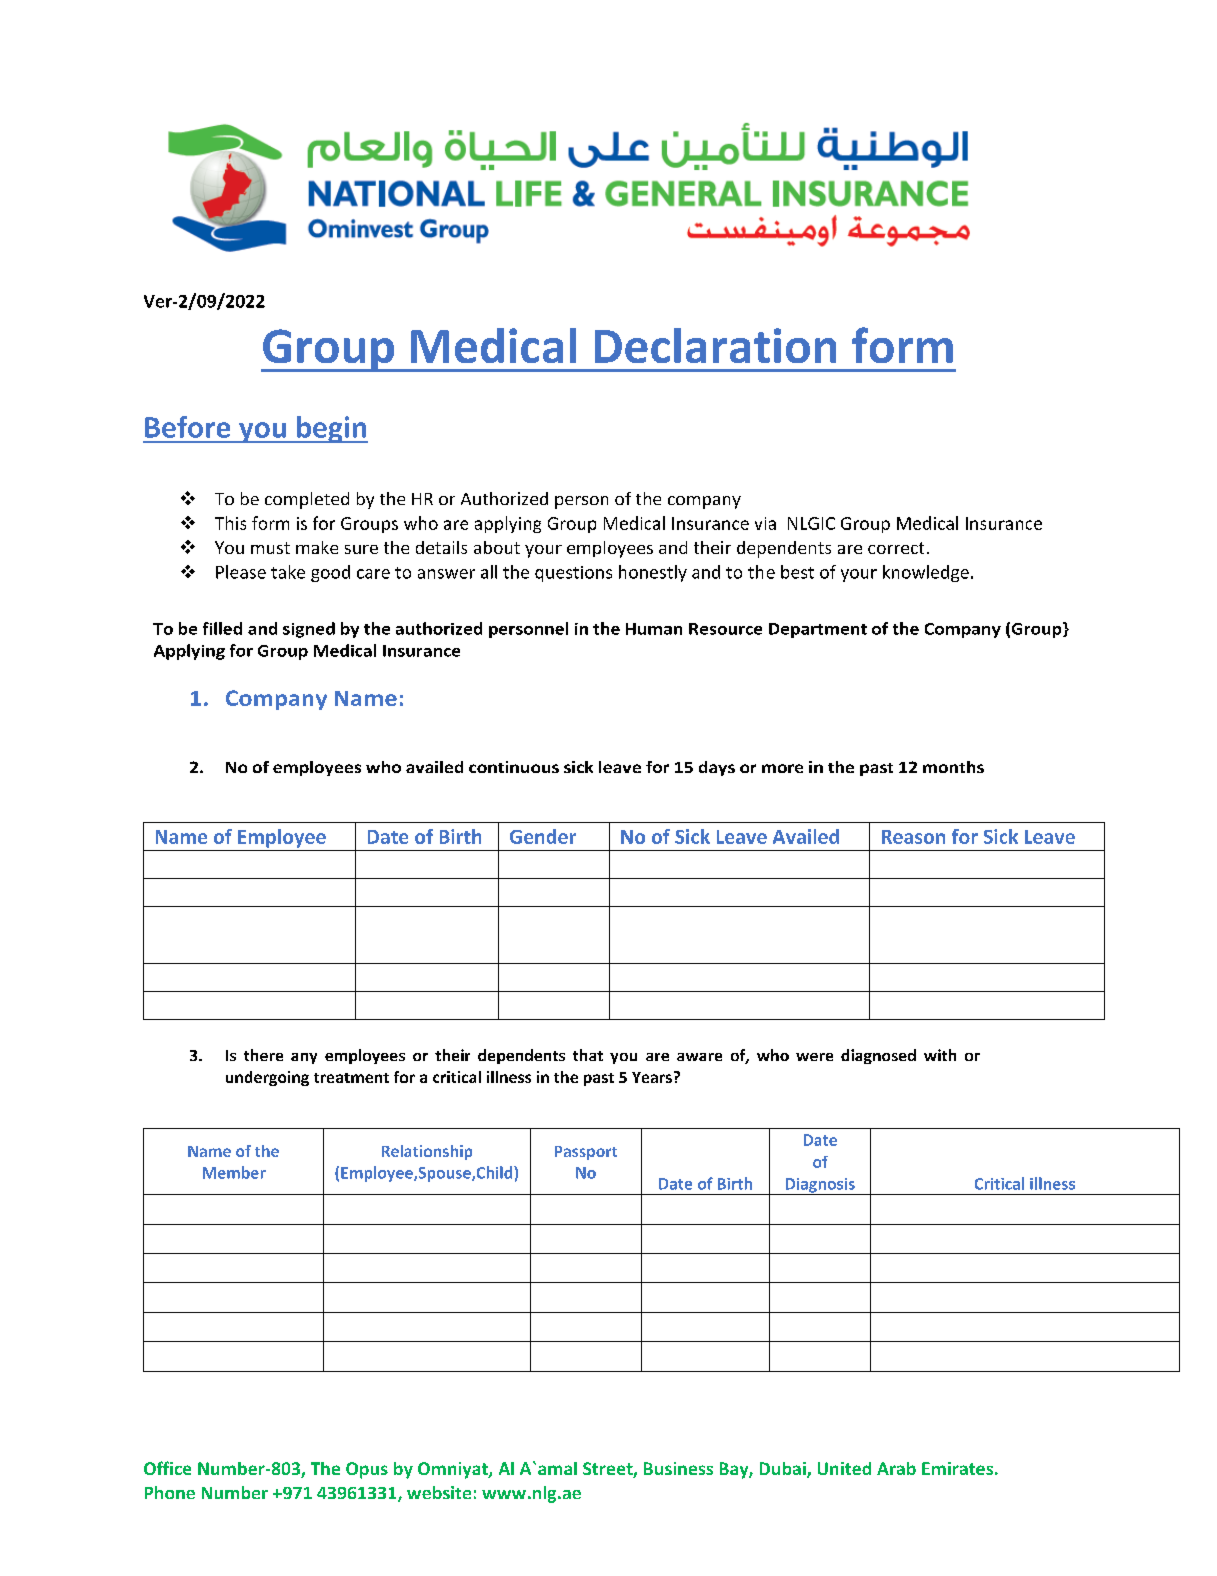  Describe the element at coordinates (765, 523) in the image. I see `via` at that location.
